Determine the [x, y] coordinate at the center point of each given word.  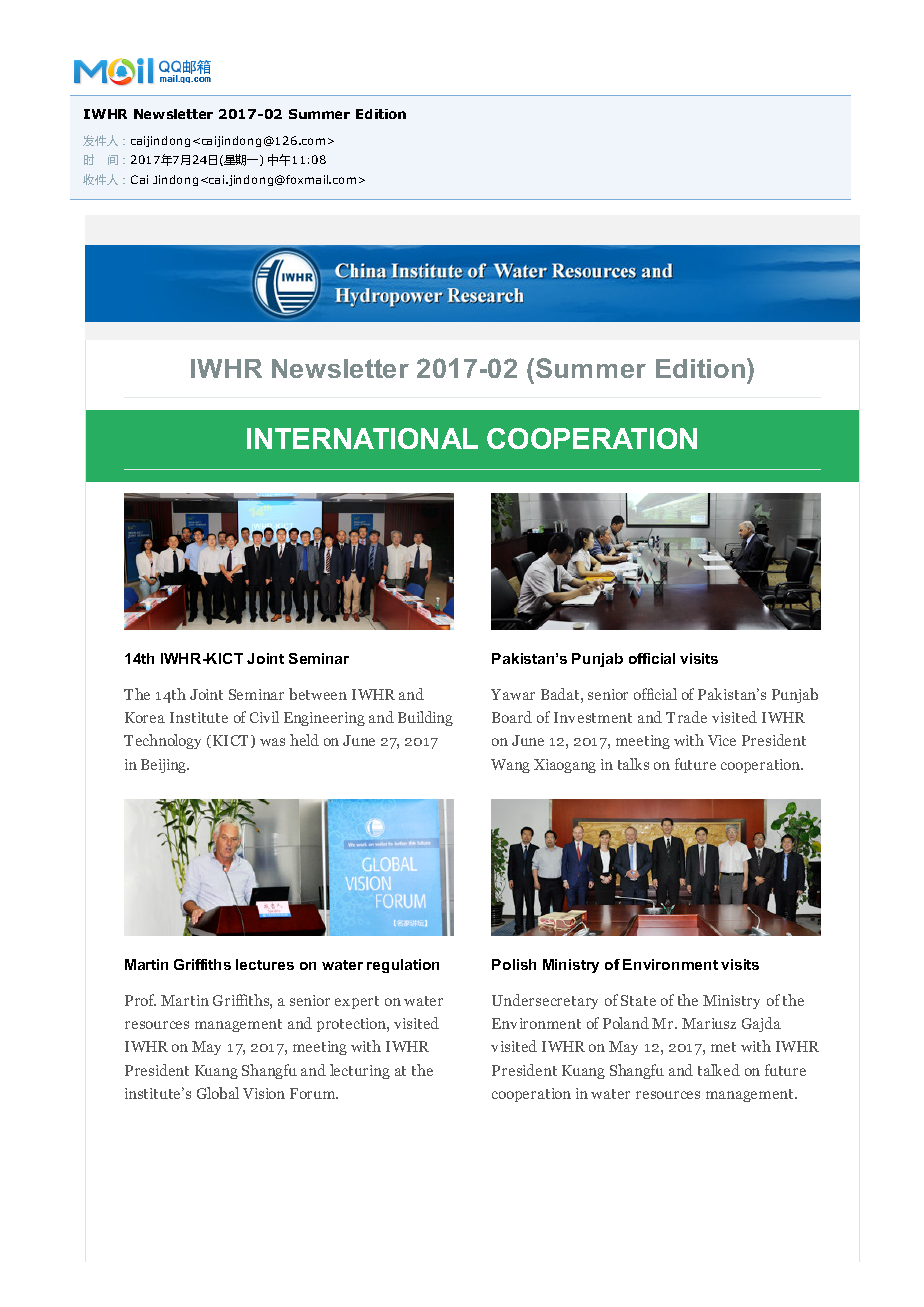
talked [719, 1070]
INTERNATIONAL [362, 438]
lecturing [360, 1071]
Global [218, 1093]
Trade [686, 717]
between [318, 694]
